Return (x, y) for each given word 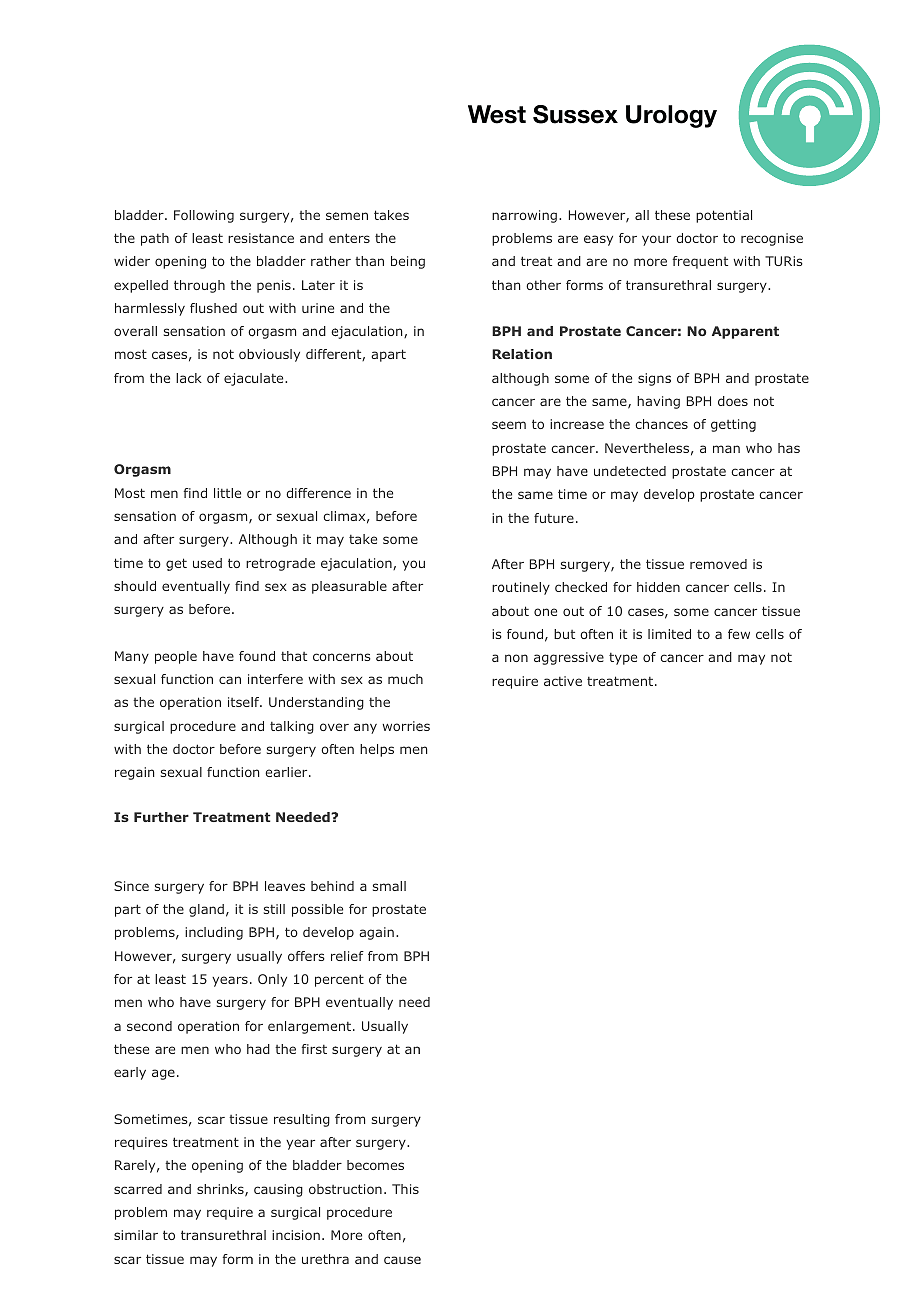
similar (136, 1235)
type (623, 659)
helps (377, 750)
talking (292, 727)
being (408, 262)
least (207, 238)
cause (402, 1260)
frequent (700, 262)
